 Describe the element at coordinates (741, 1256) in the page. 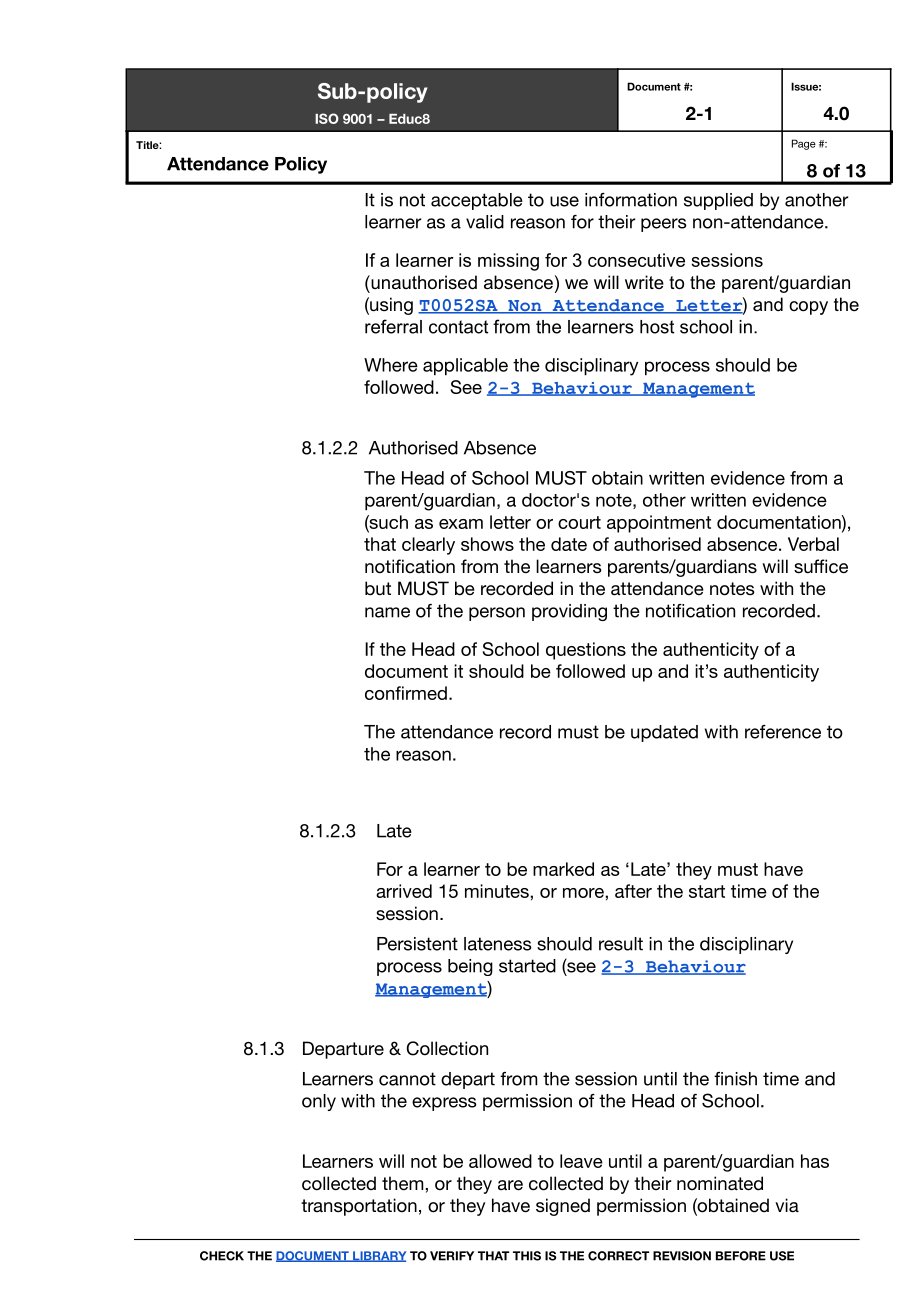

I see `BEFORE` at that location.
